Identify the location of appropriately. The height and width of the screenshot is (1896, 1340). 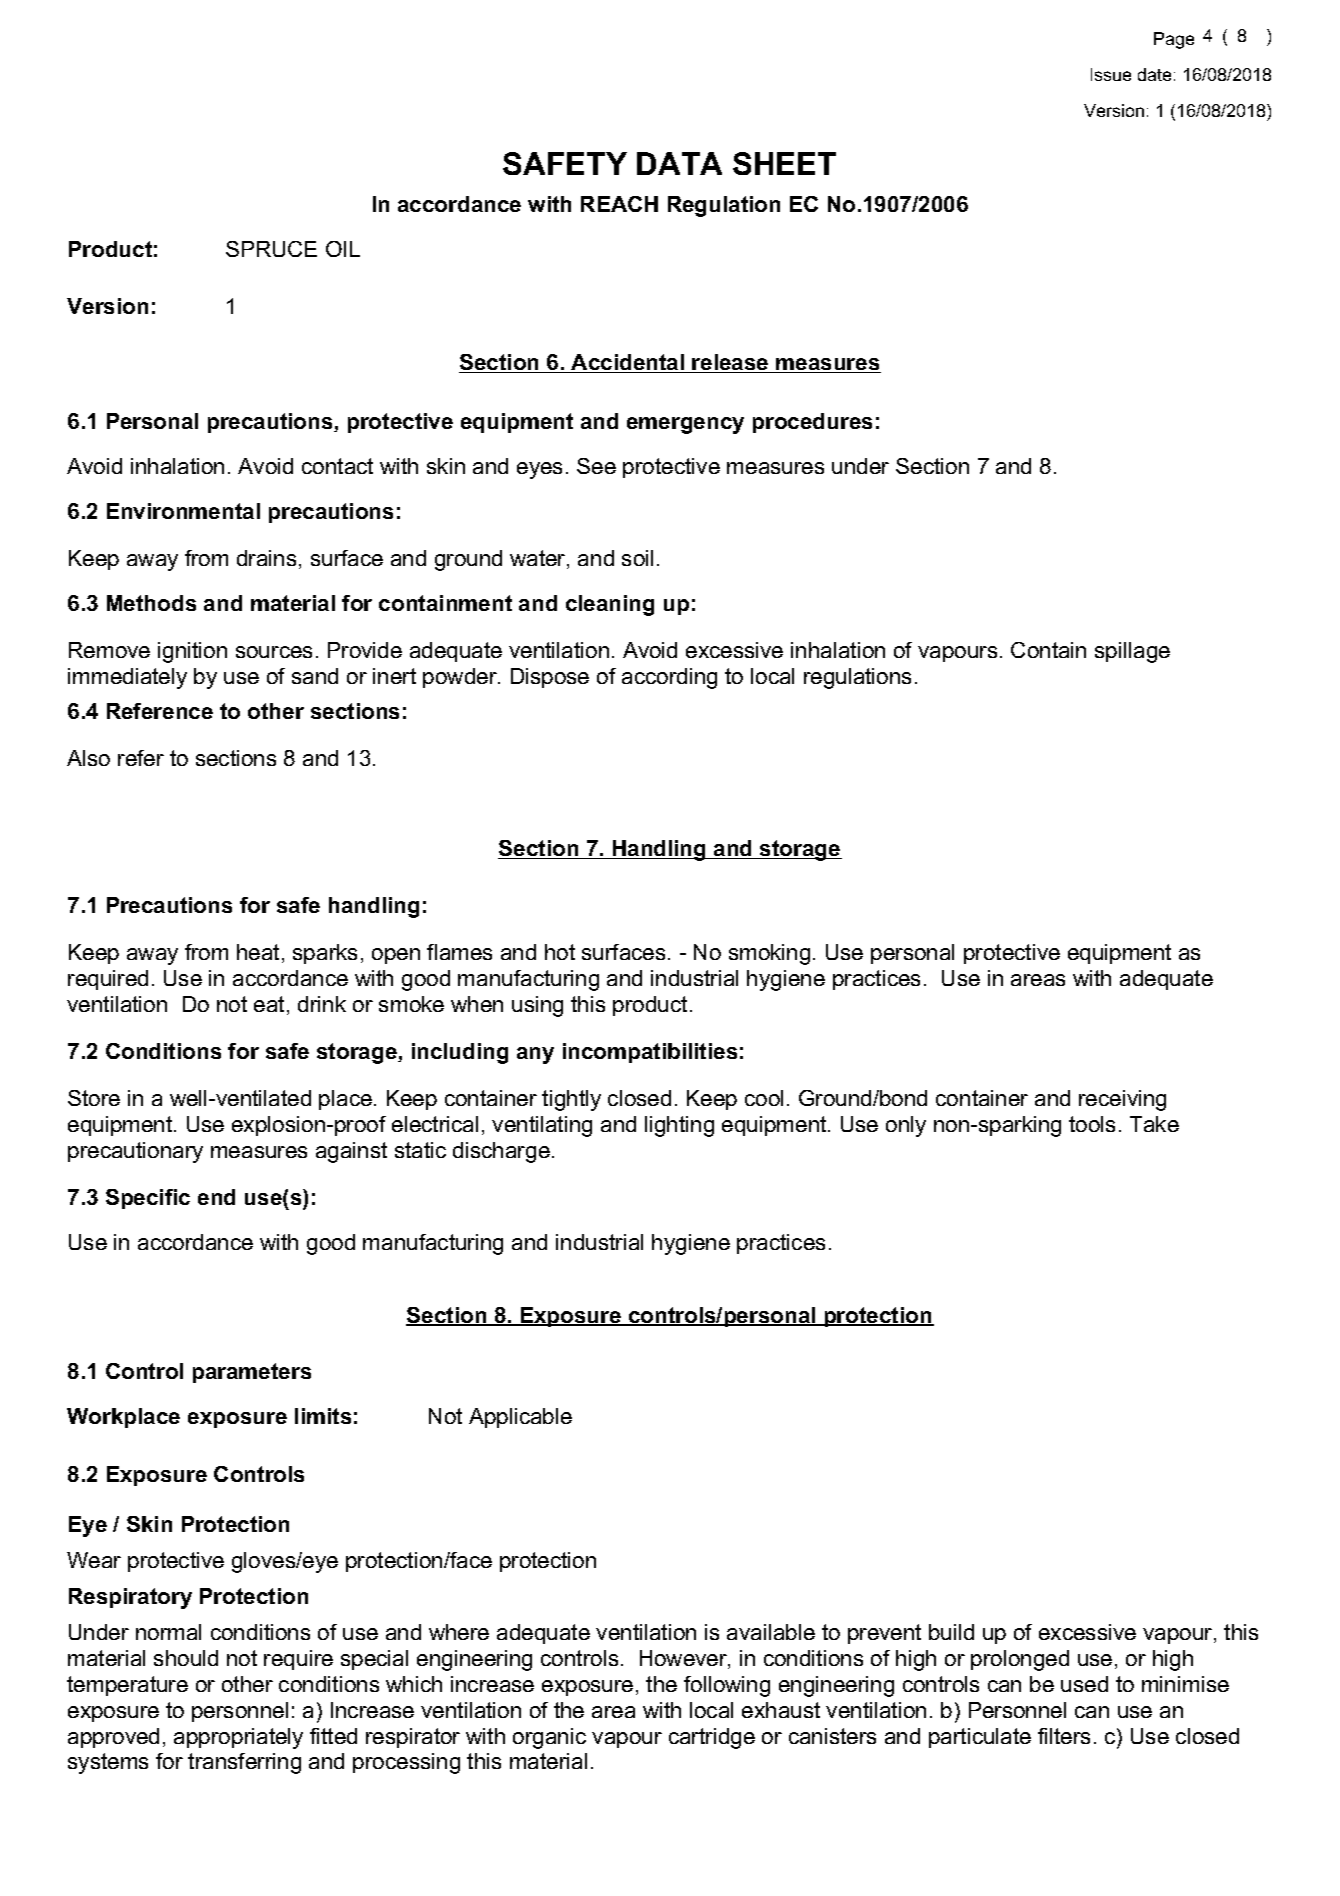
(238, 1738).
